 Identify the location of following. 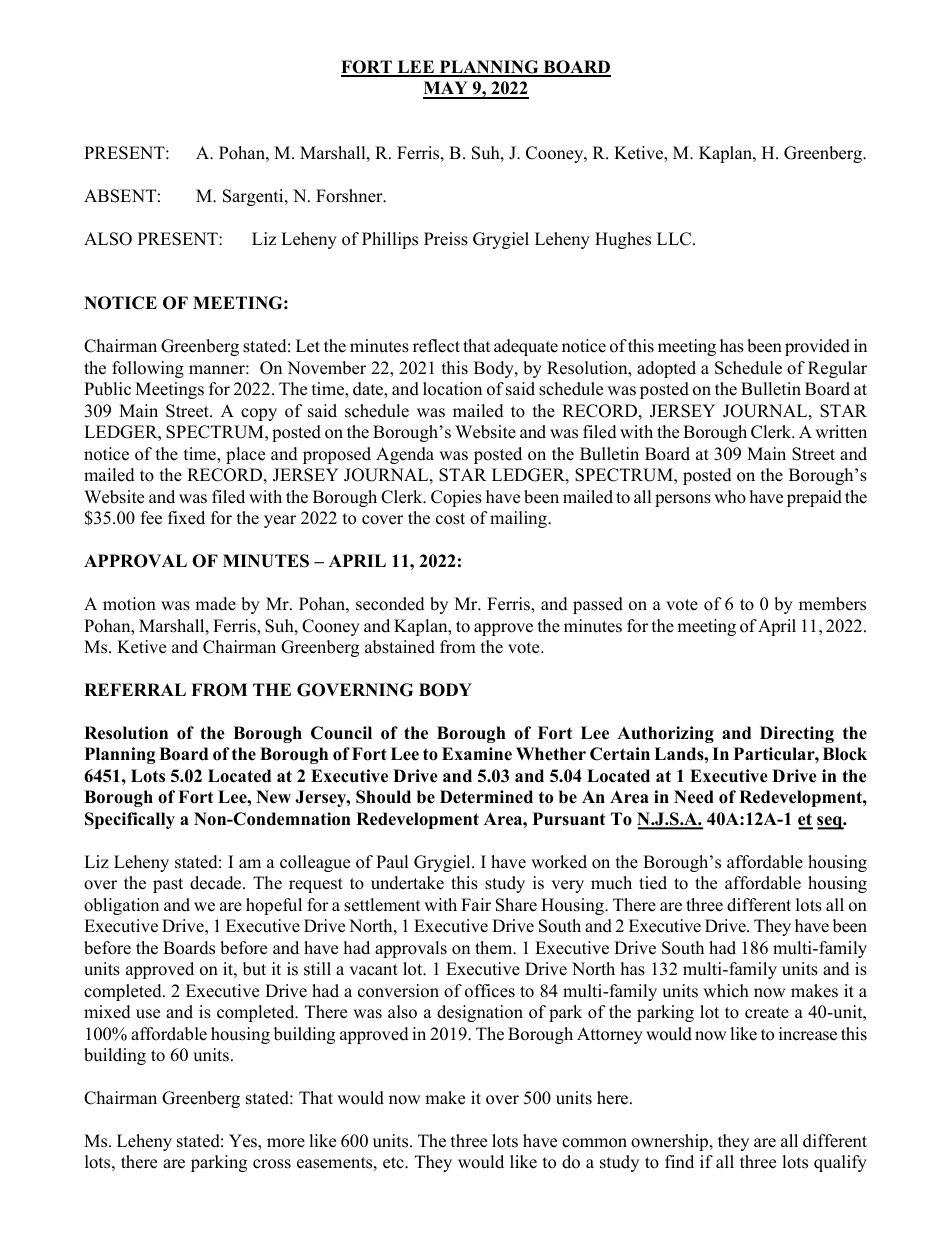
(148, 369).
